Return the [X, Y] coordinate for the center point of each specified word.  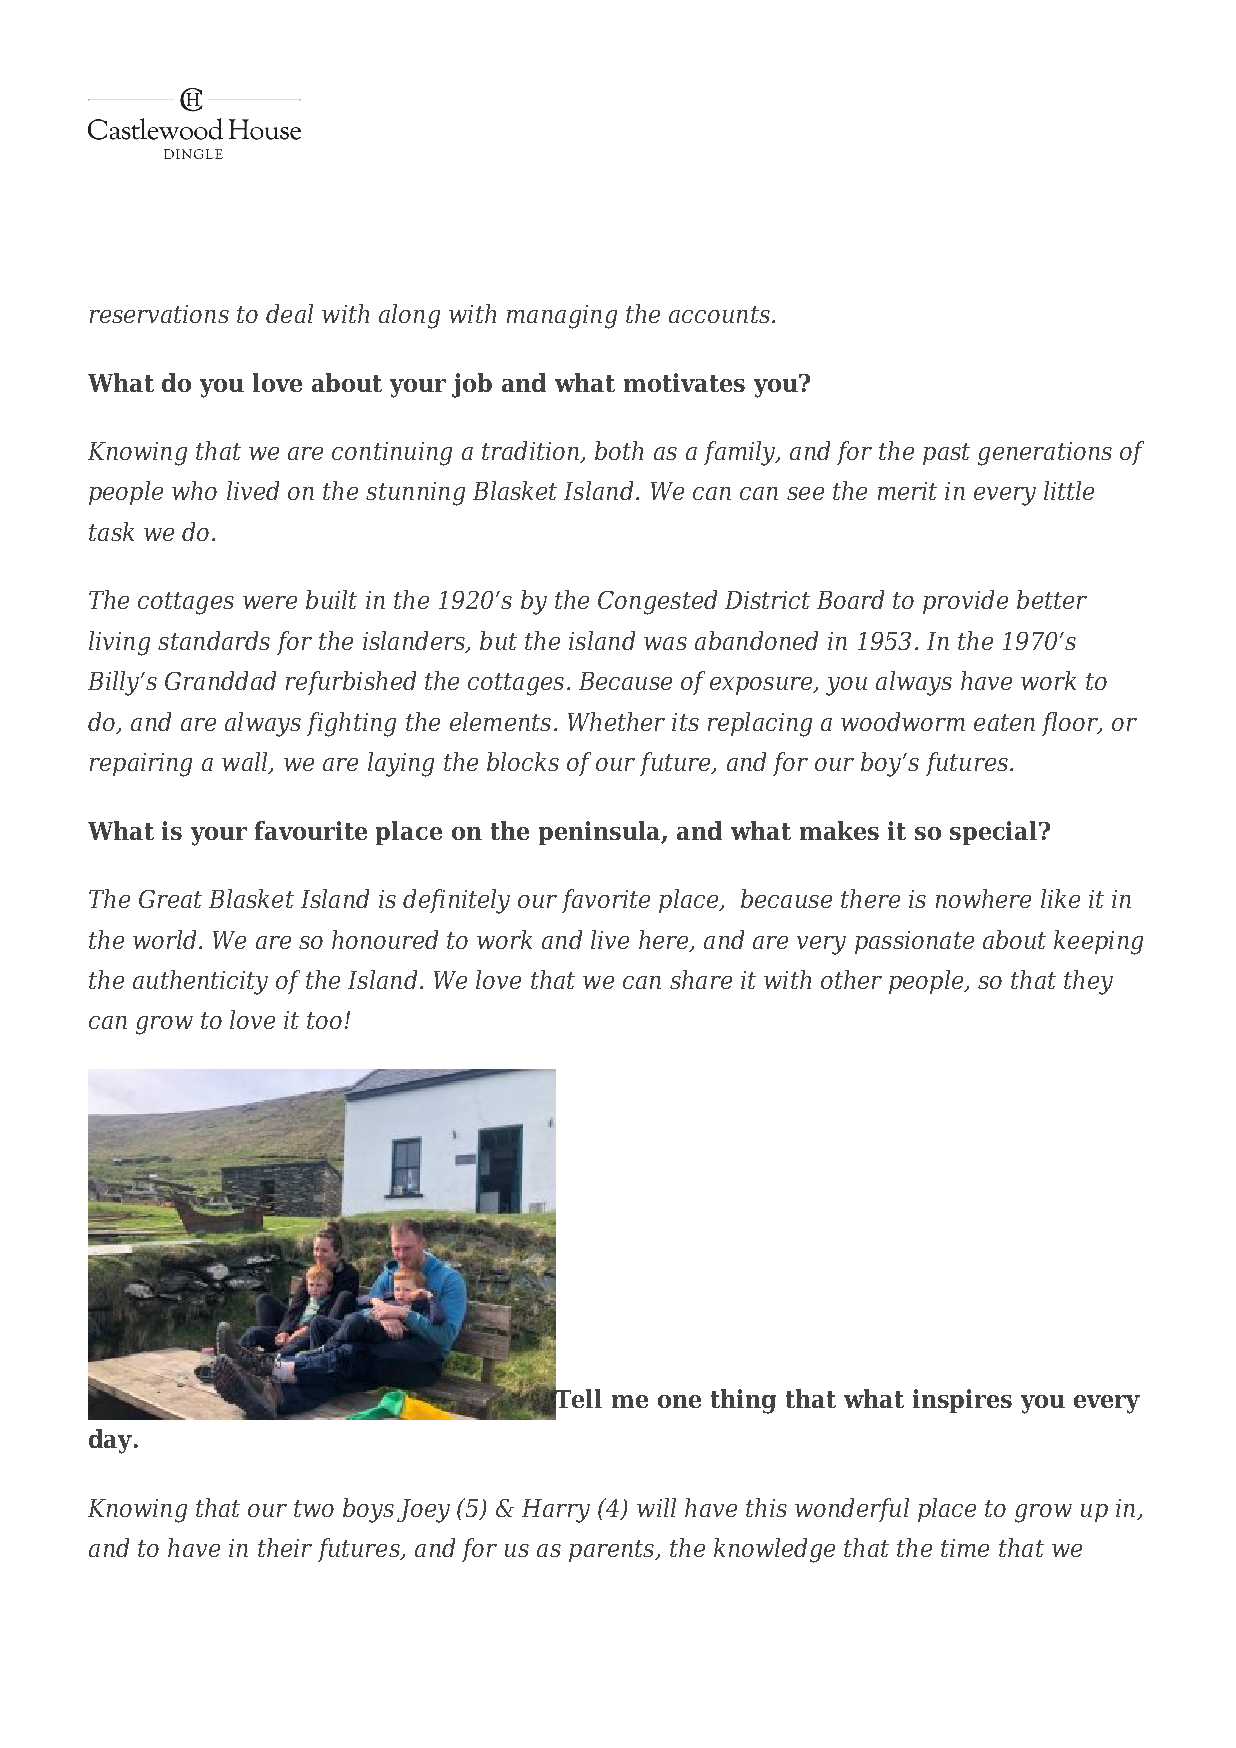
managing [562, 317]
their [285, 1547]
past [946, 454]
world [164, 939]
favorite [606, 901]
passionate [914, 942]
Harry [556, 1511]
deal [289, 313]
